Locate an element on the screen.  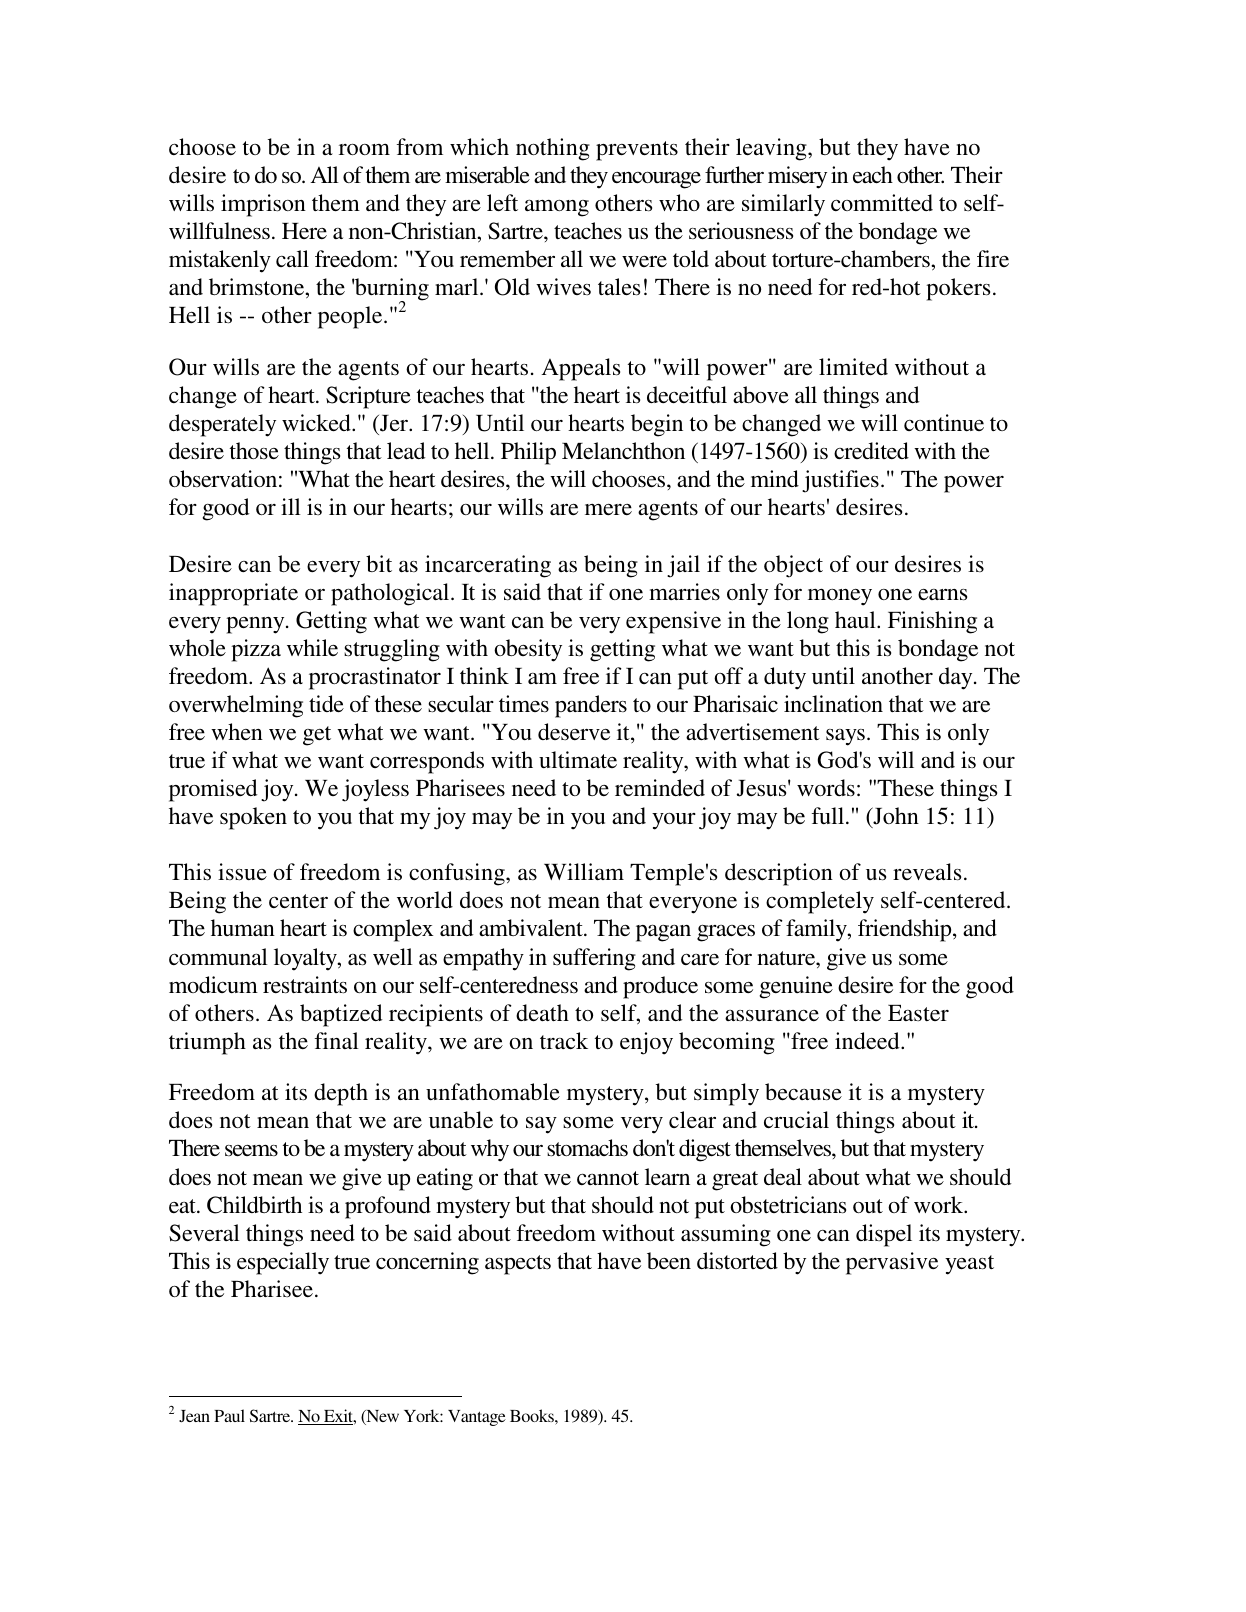
ultimate is located at coordinates (578, 759).
